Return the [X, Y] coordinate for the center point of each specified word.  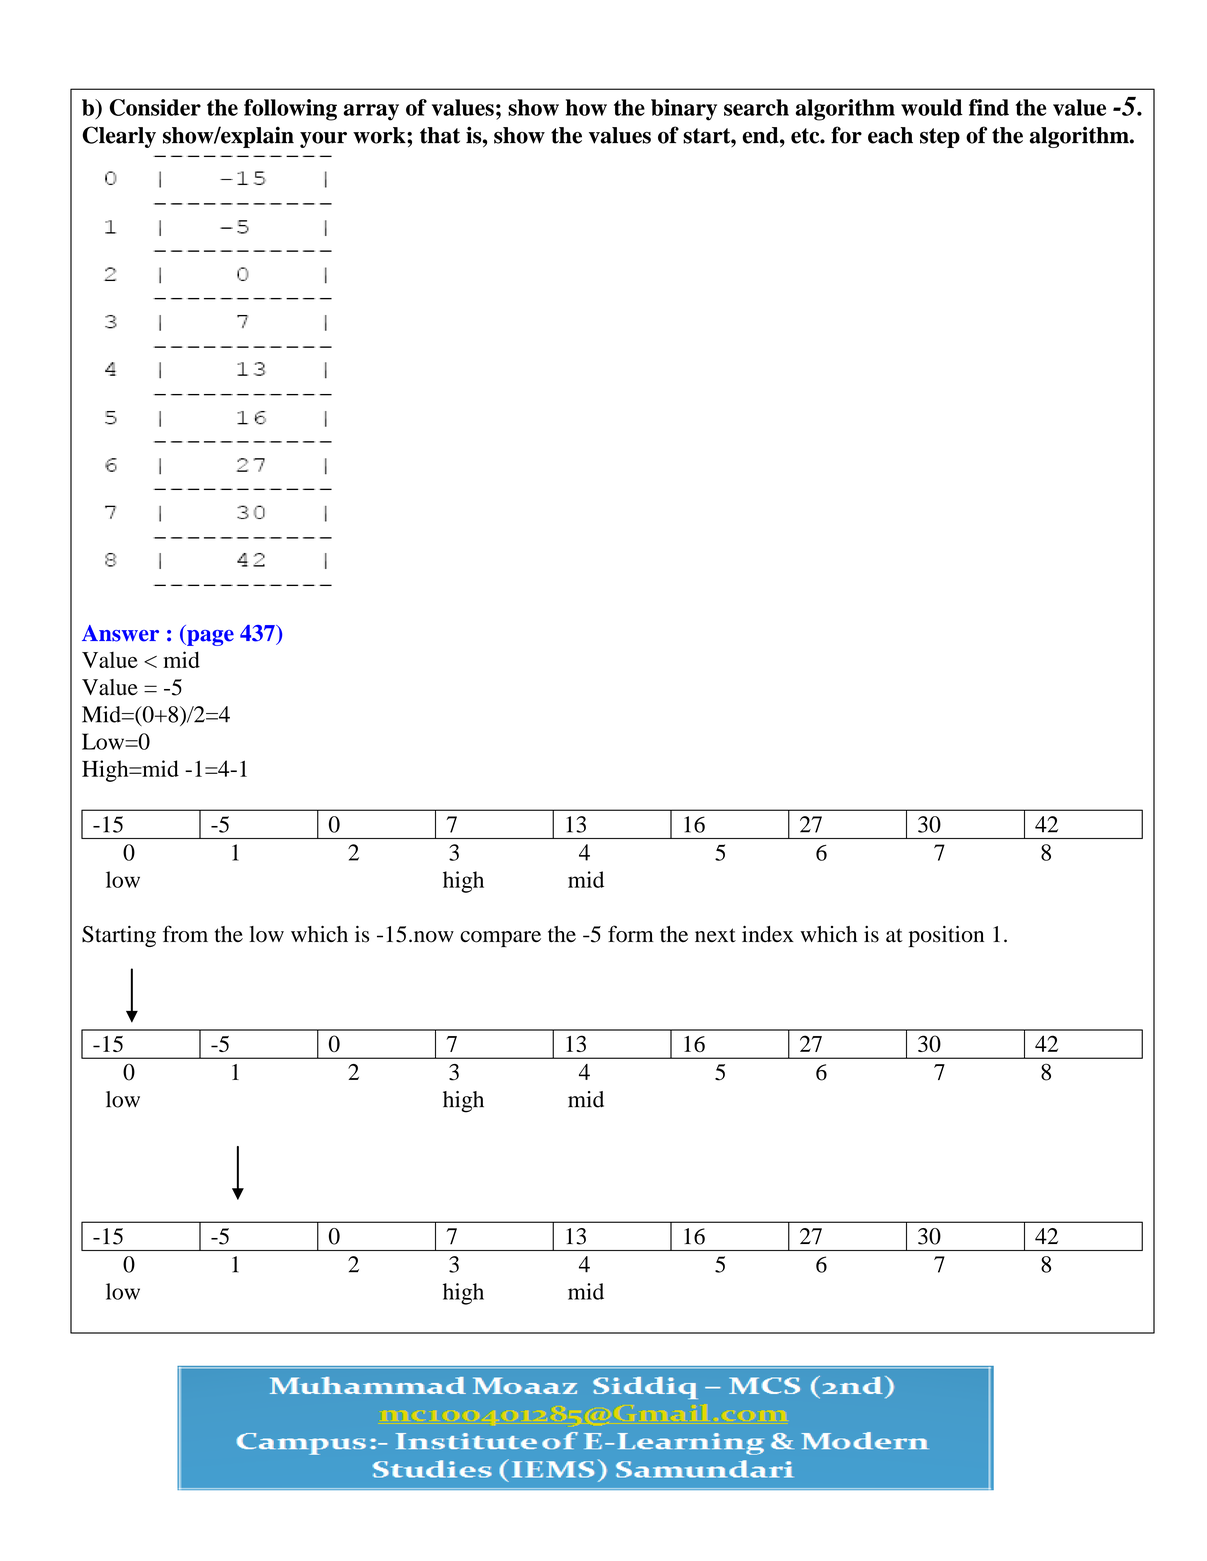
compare [500, 939]
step [940, 138]
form [631, 934]
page [209, 638]
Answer [120, 633]
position [946, 936]
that [440, 135]
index [768, 934]
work [380, 135]
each [890, 135]
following [290, 110]
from [185, 934]
